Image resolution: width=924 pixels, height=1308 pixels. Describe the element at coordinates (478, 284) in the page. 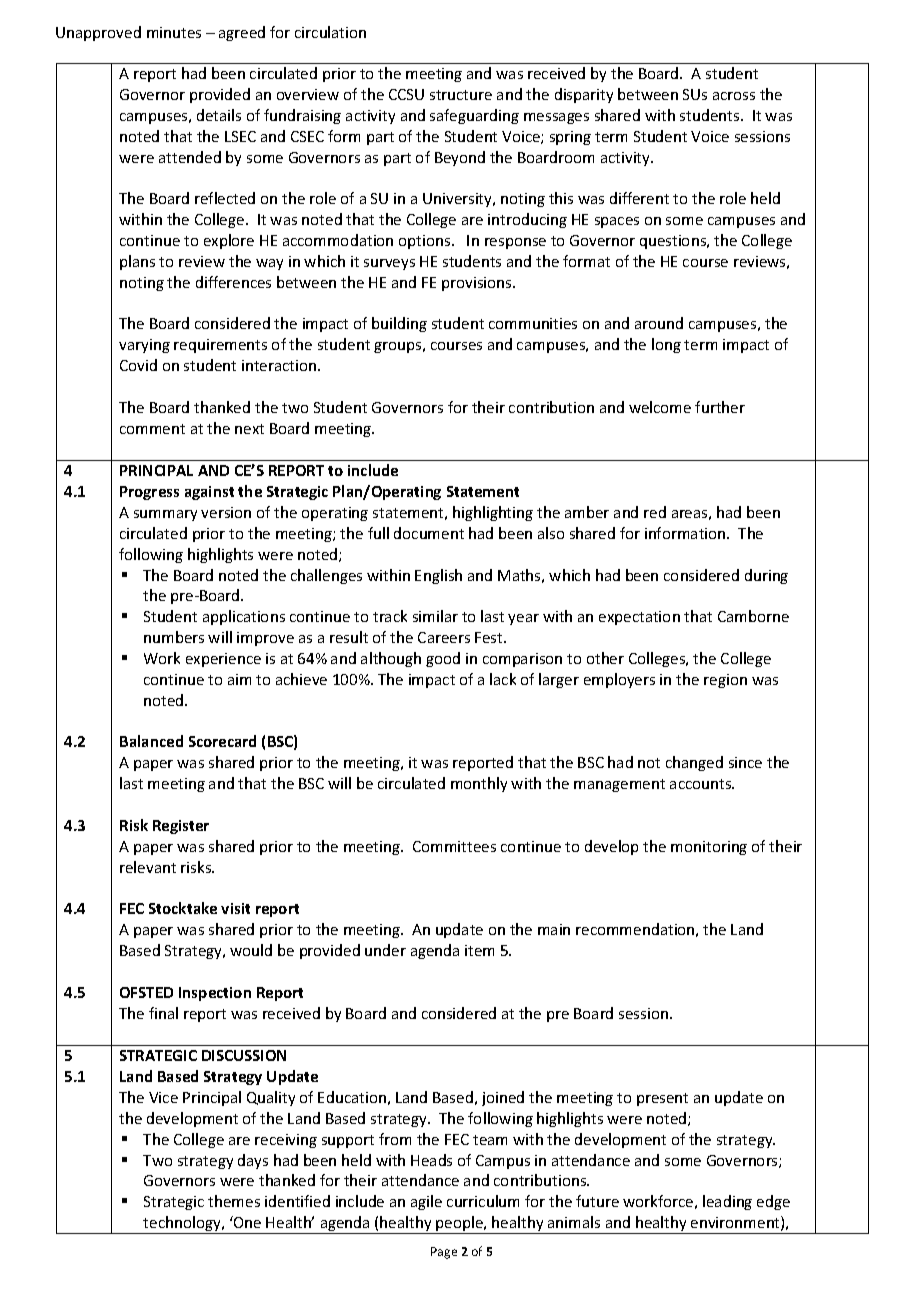

I see `provisions` at that location.
